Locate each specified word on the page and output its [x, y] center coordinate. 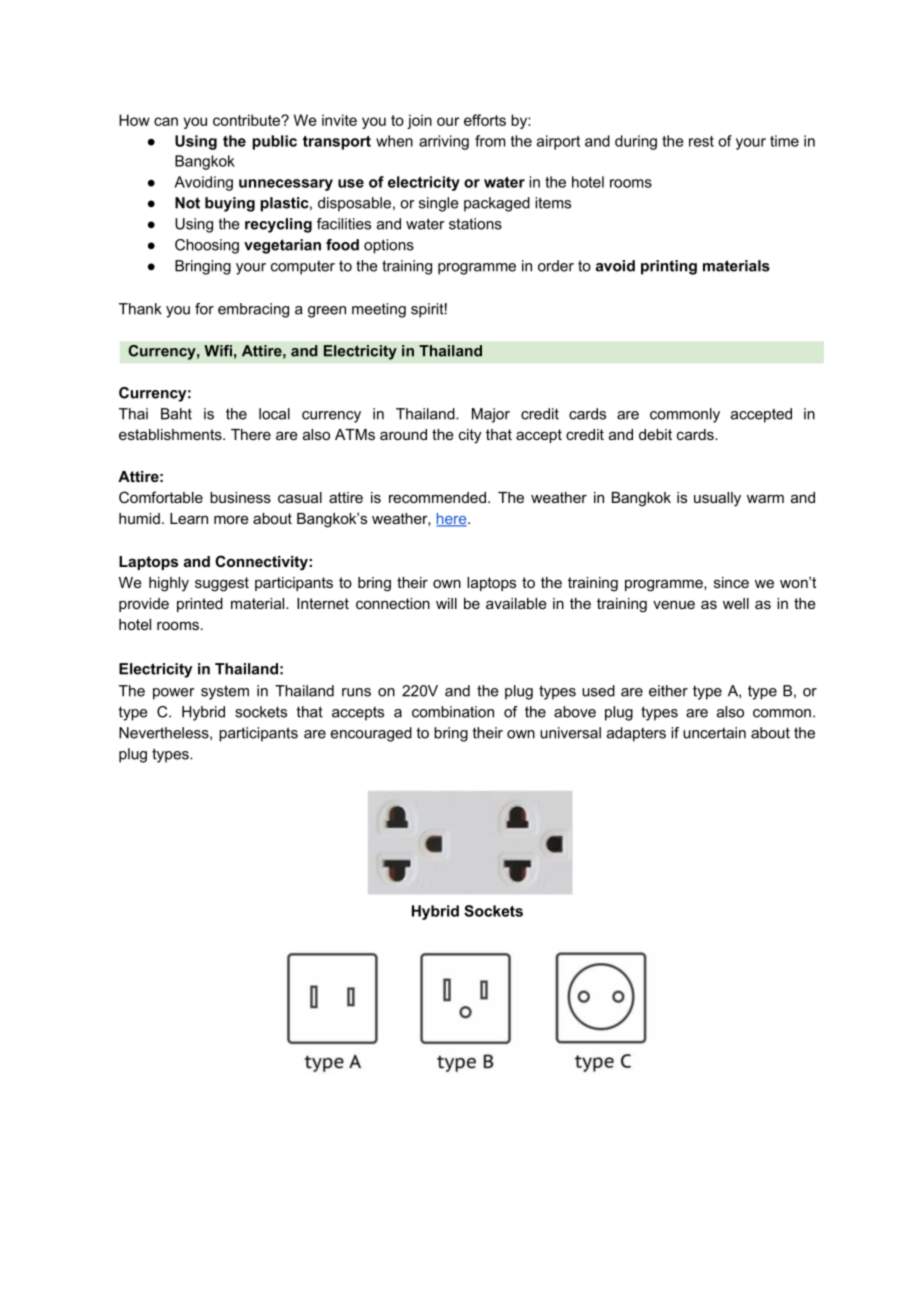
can [166, 121]
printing [669, 267]
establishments [171, 434]
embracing [253, 310]
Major [491, 415]
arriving [444, 142]
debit [655, 434]
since [731, 582]
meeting [379, 310]
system [225, 692]
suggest [222, 584]
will [446, 603]
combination [453, 712]
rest [701, 141]
